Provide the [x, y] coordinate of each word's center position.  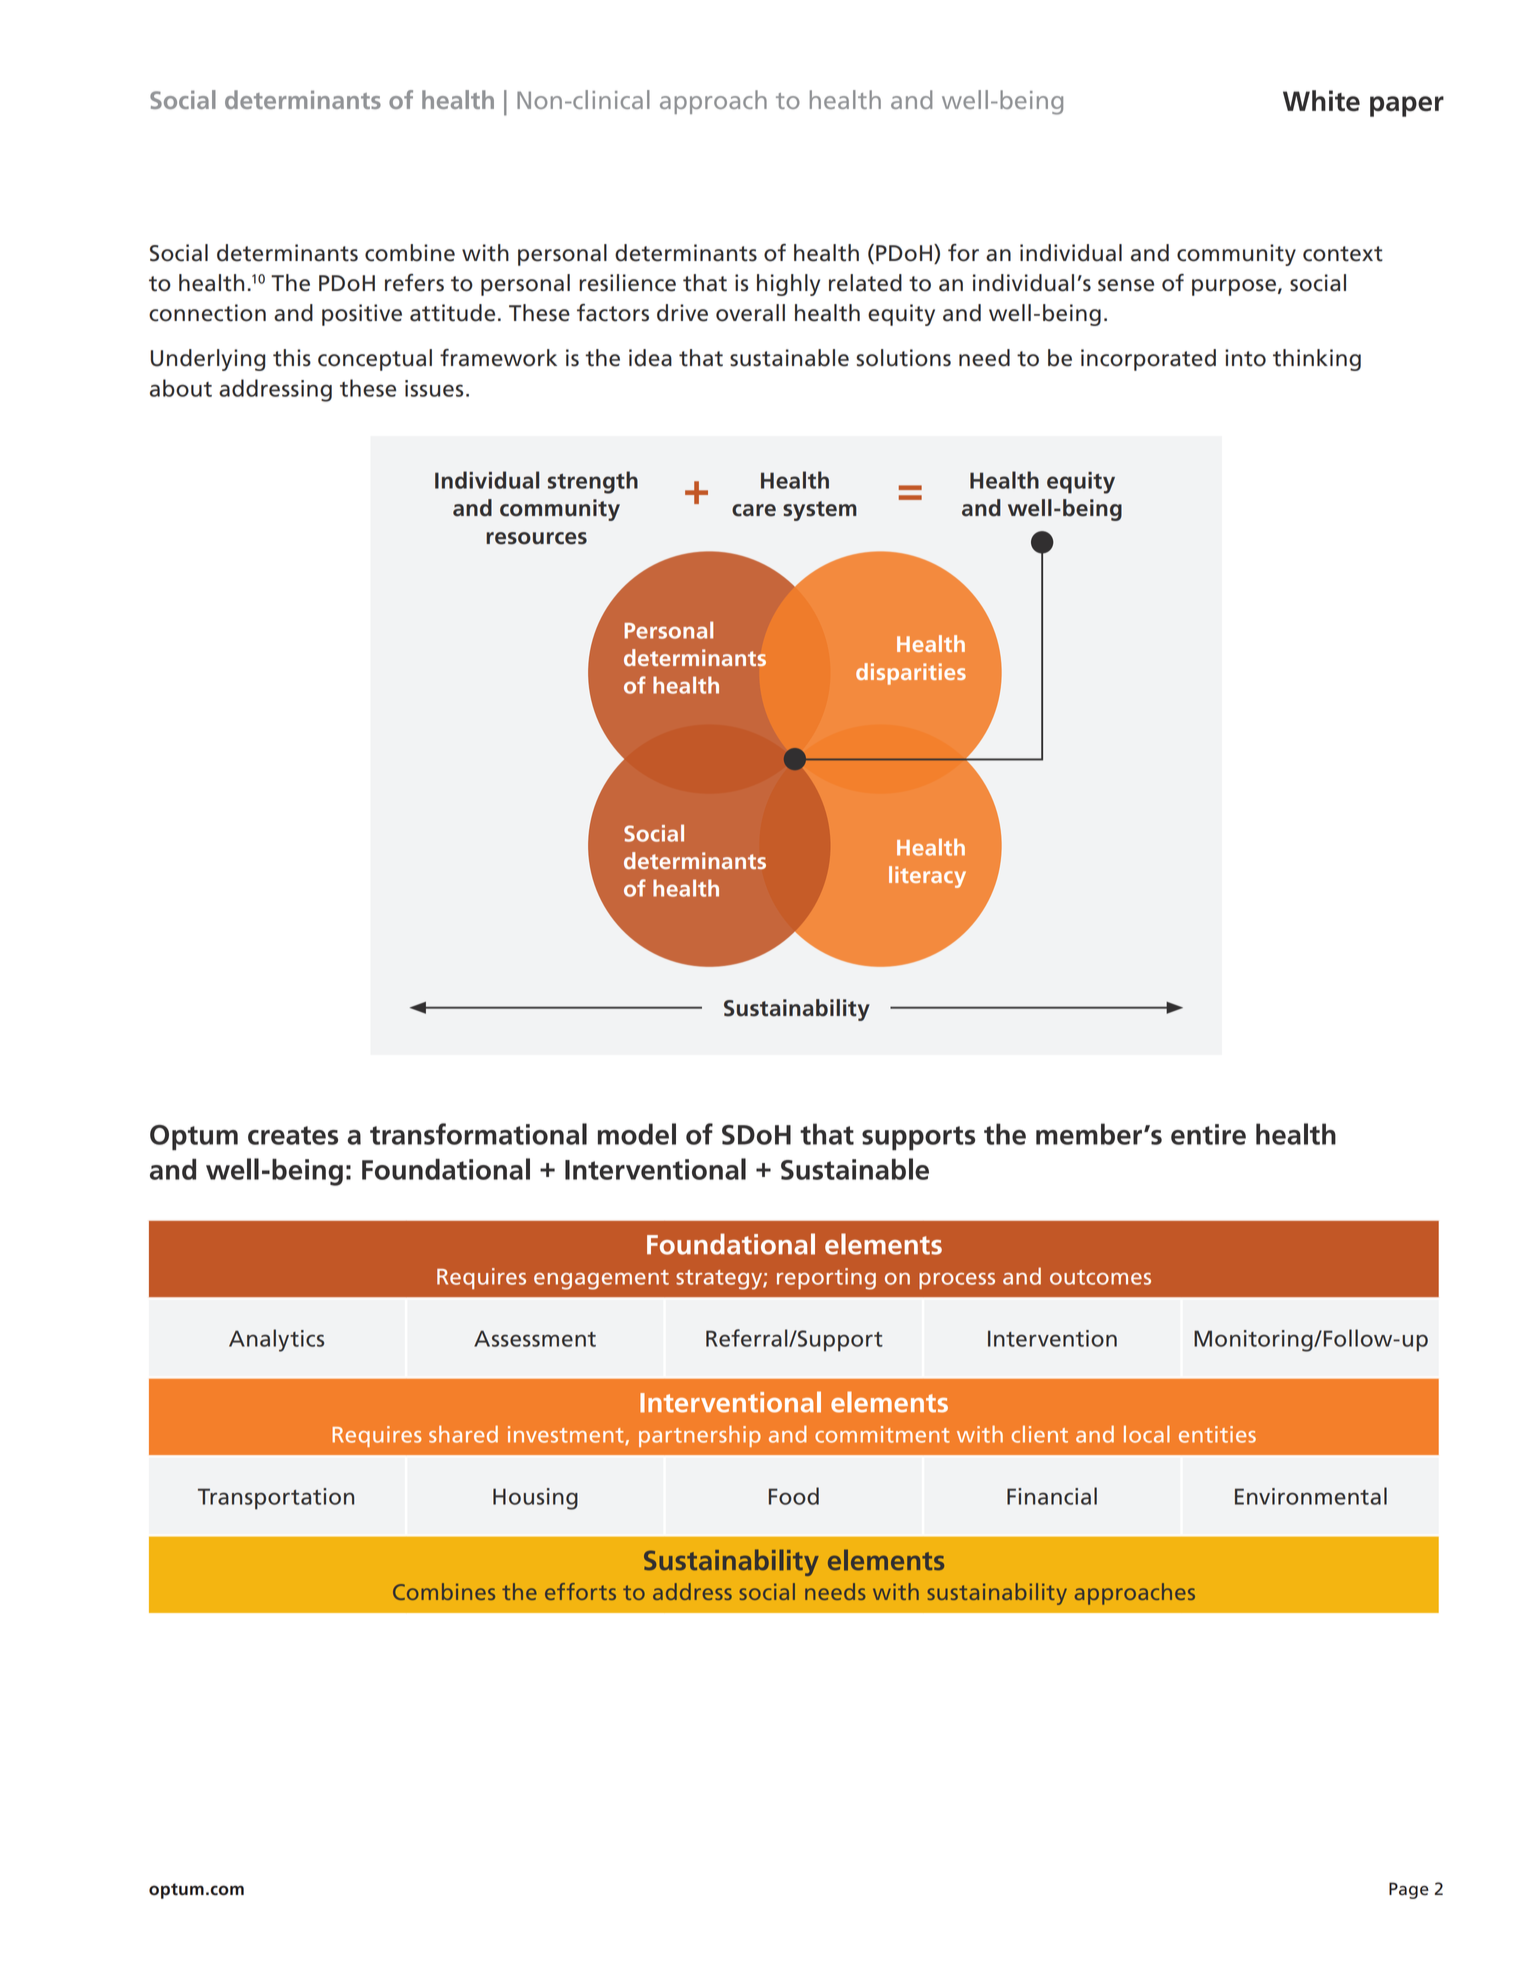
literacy [927, 877]
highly [788, 285]
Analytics [276, 1340]
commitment [882, 1434]
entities [1217, 1434]
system [820, 511]
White [1321, 101]
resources [536, 538]
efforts [580, 1591]
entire [1208, 1134]
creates [293, 1135]
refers [414, 283]
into [1245, 358]
